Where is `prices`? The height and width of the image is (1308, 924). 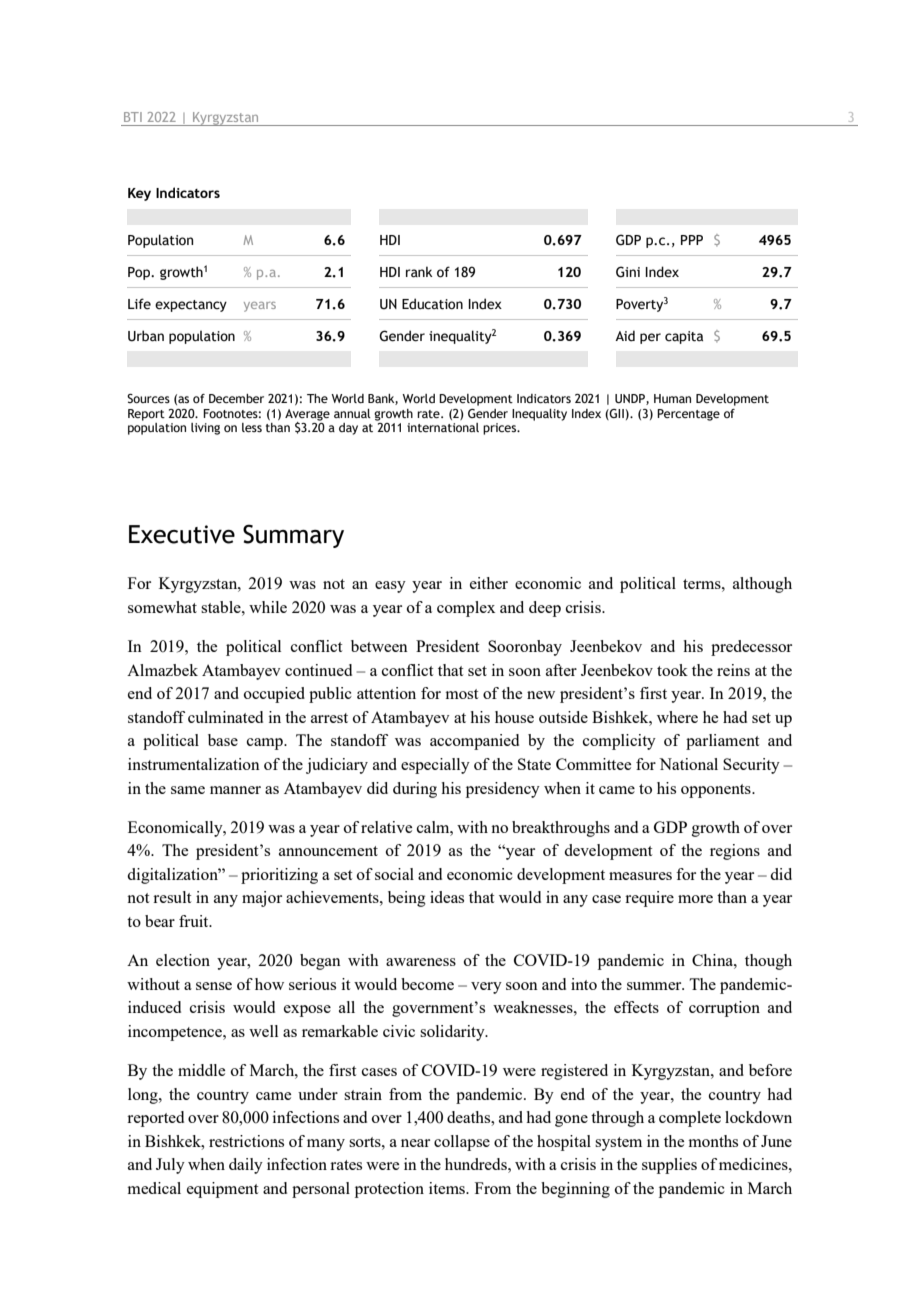
prices is located at coordinates (501, 429).
